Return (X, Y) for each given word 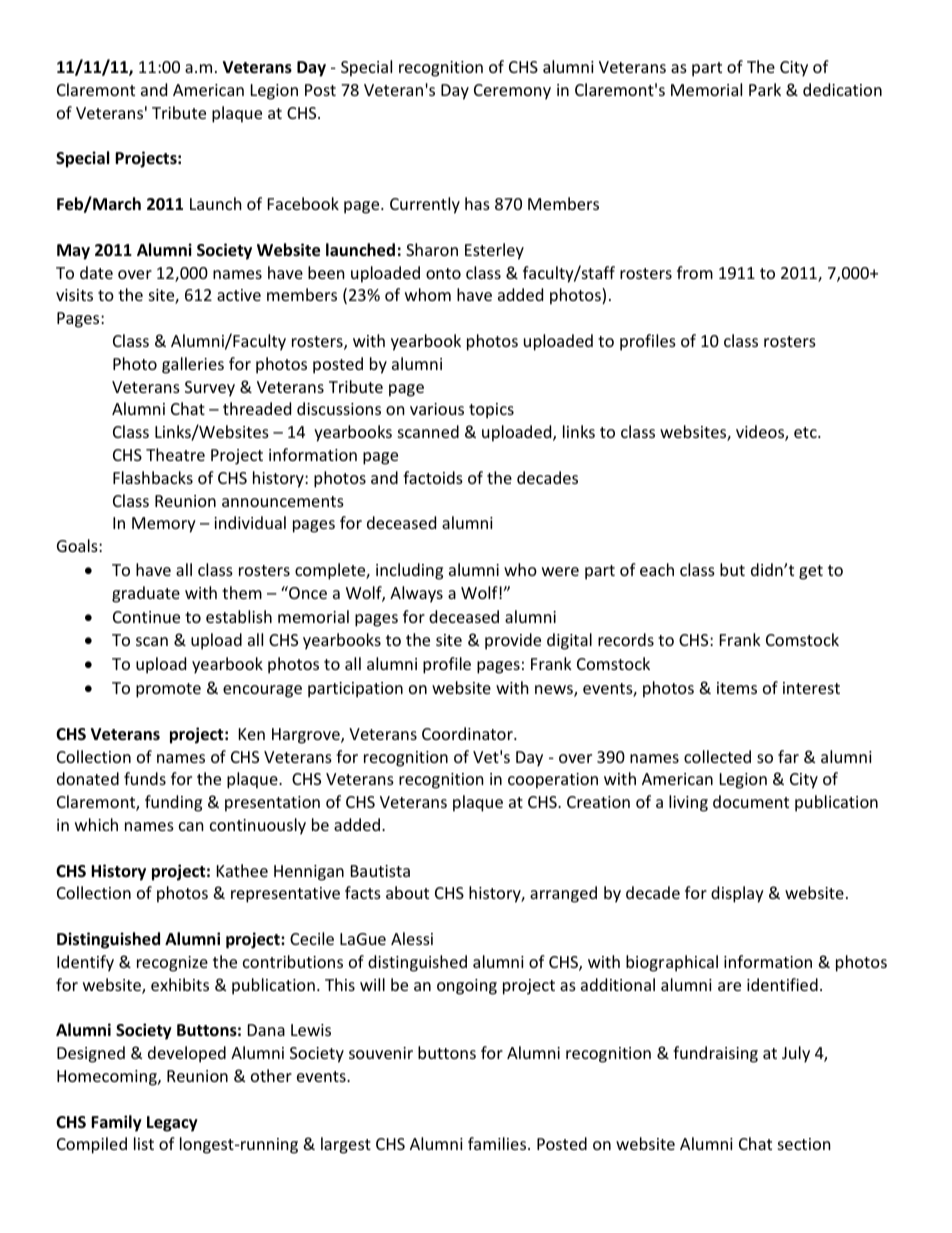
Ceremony (512, 92)
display (737, 894)
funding (173, 803)
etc (806, 432)
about (407, 892)
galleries (193, 365)
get (811, 572)
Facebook (303, 203)
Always (416, 594)
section (804, 1144)
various (437, 409)
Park (765, 89)
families (498, 1143)
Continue (146, 617)
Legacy (172, 1124)
